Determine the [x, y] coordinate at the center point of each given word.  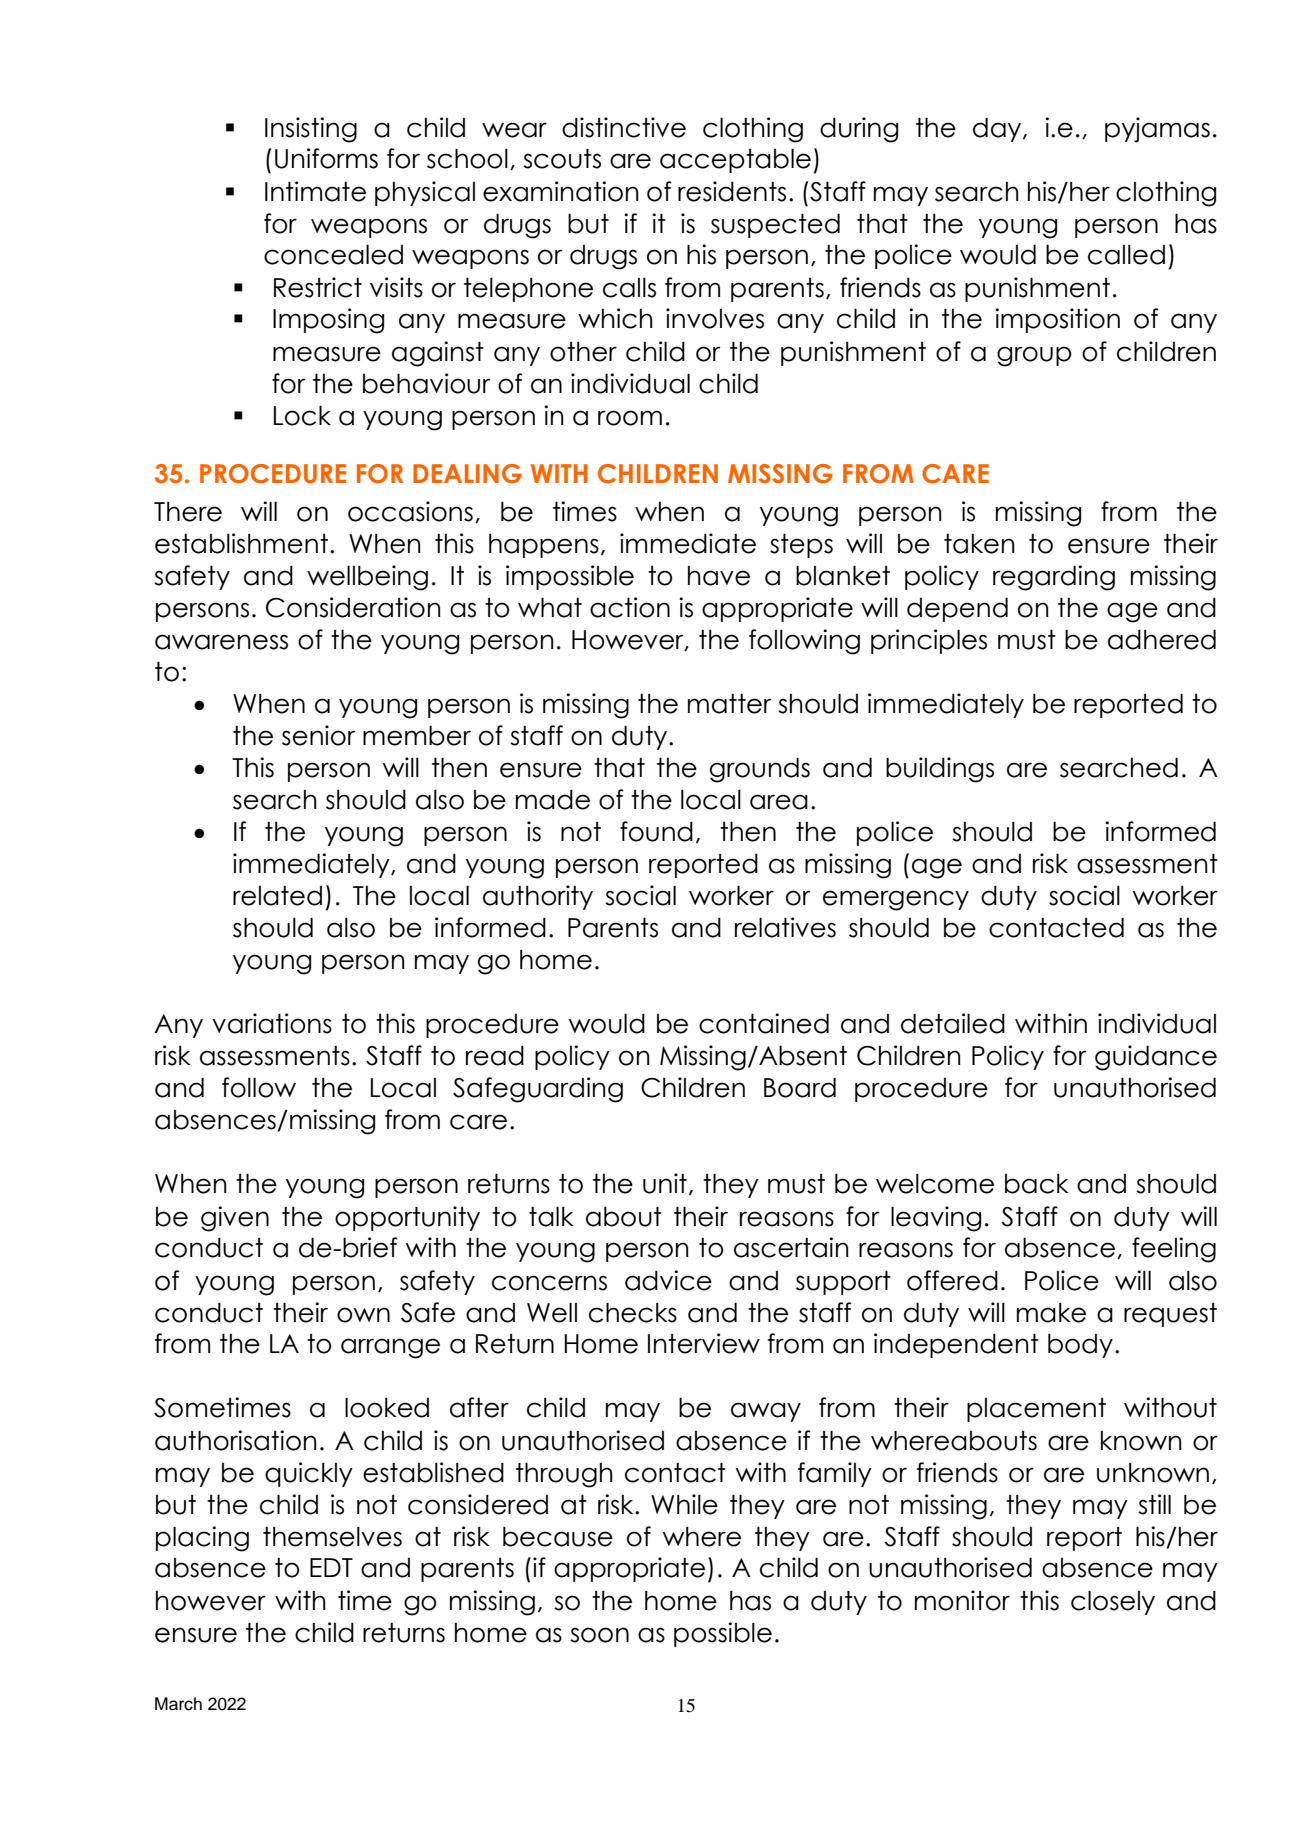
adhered [1162, 640]
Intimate [315, 191]
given [235, 1219]
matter [730, 704]
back [1037, 1184]
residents [732, 191]
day [998, 130]
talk [551, 1216]
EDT [331, 1567]
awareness [221, 642]
